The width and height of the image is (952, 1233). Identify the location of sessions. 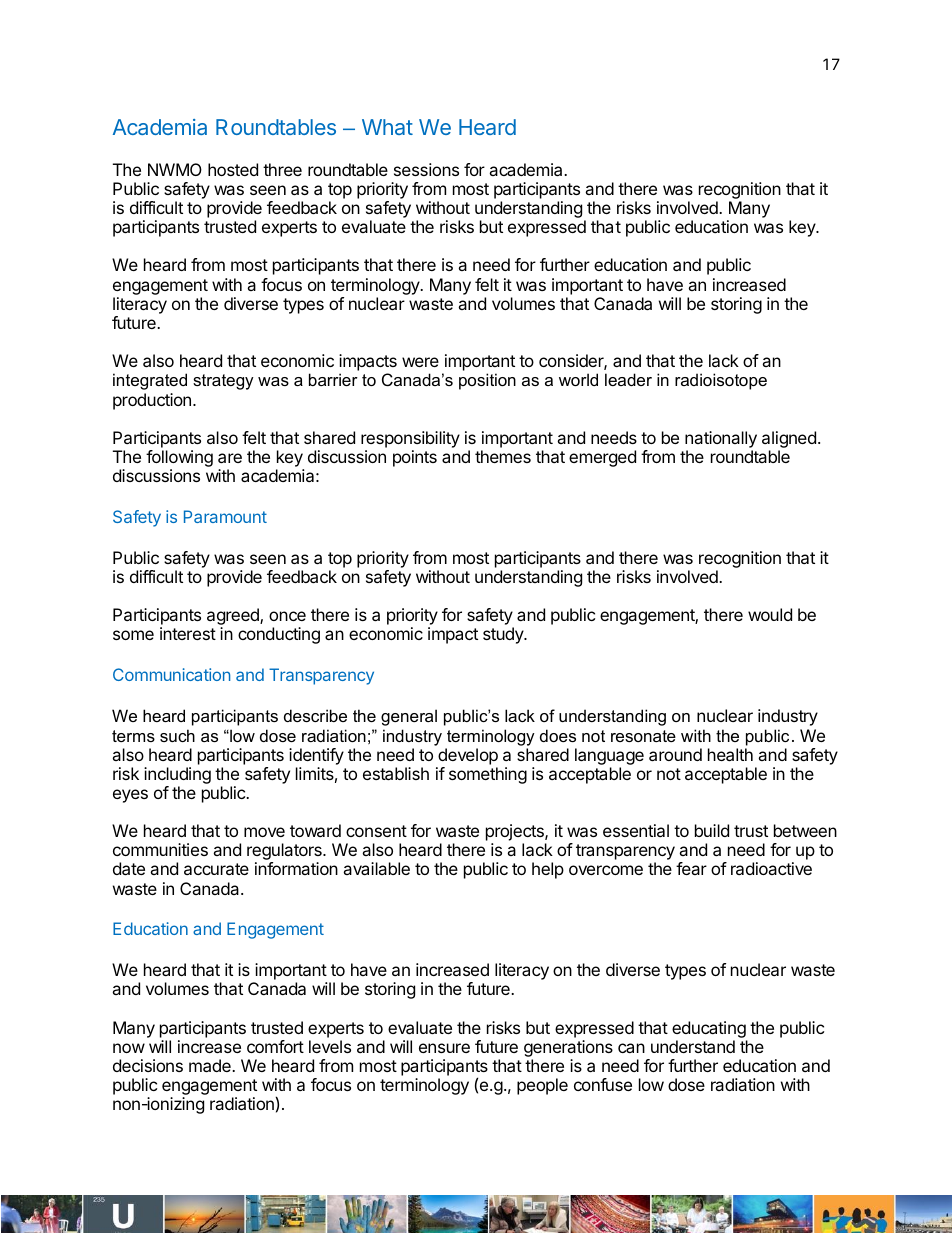
(426, 169).
